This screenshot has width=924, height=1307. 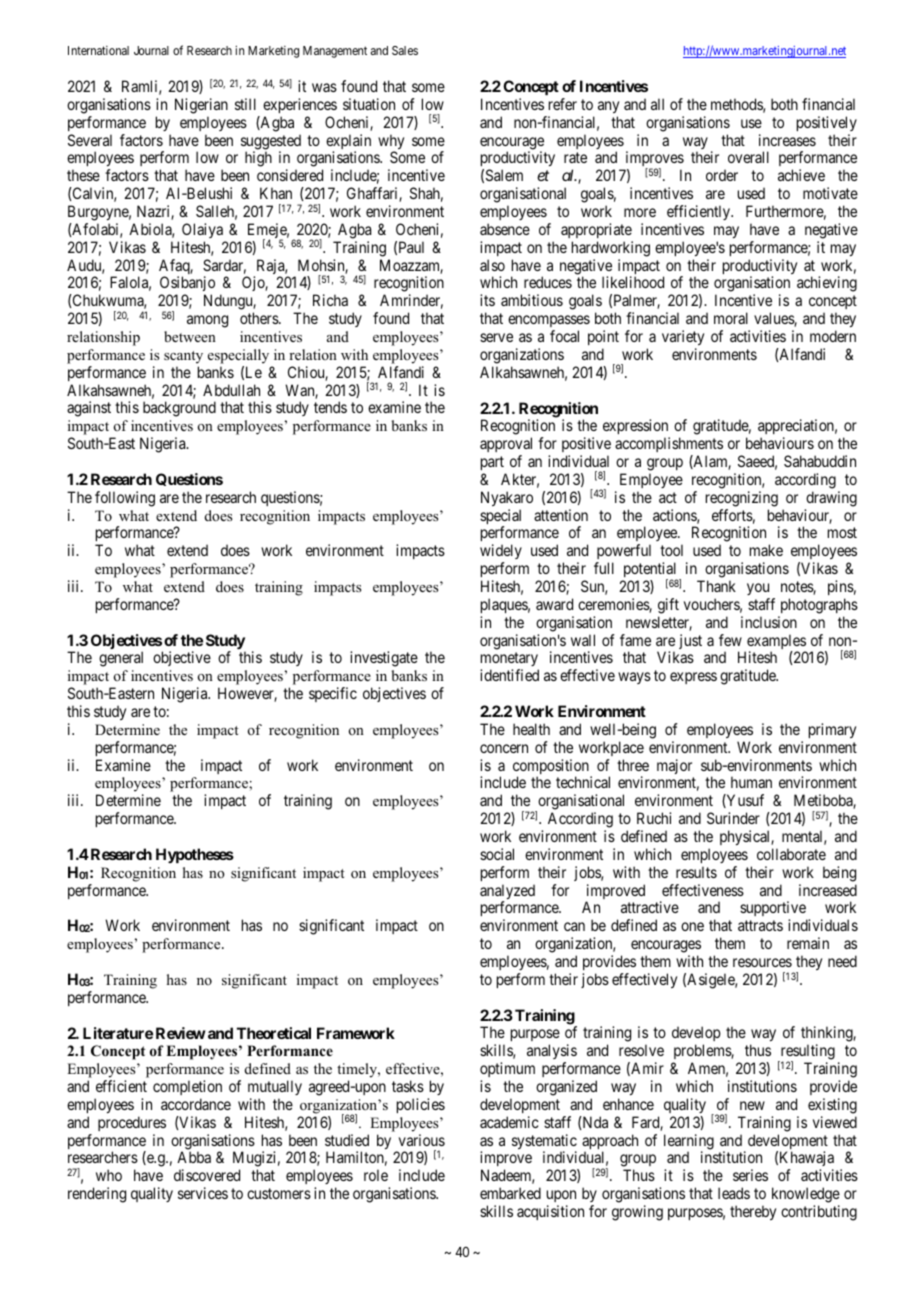 What do you see at coordinates (207, 321) in the screenshot?
I see `among` at bounding box center [207, 321].
